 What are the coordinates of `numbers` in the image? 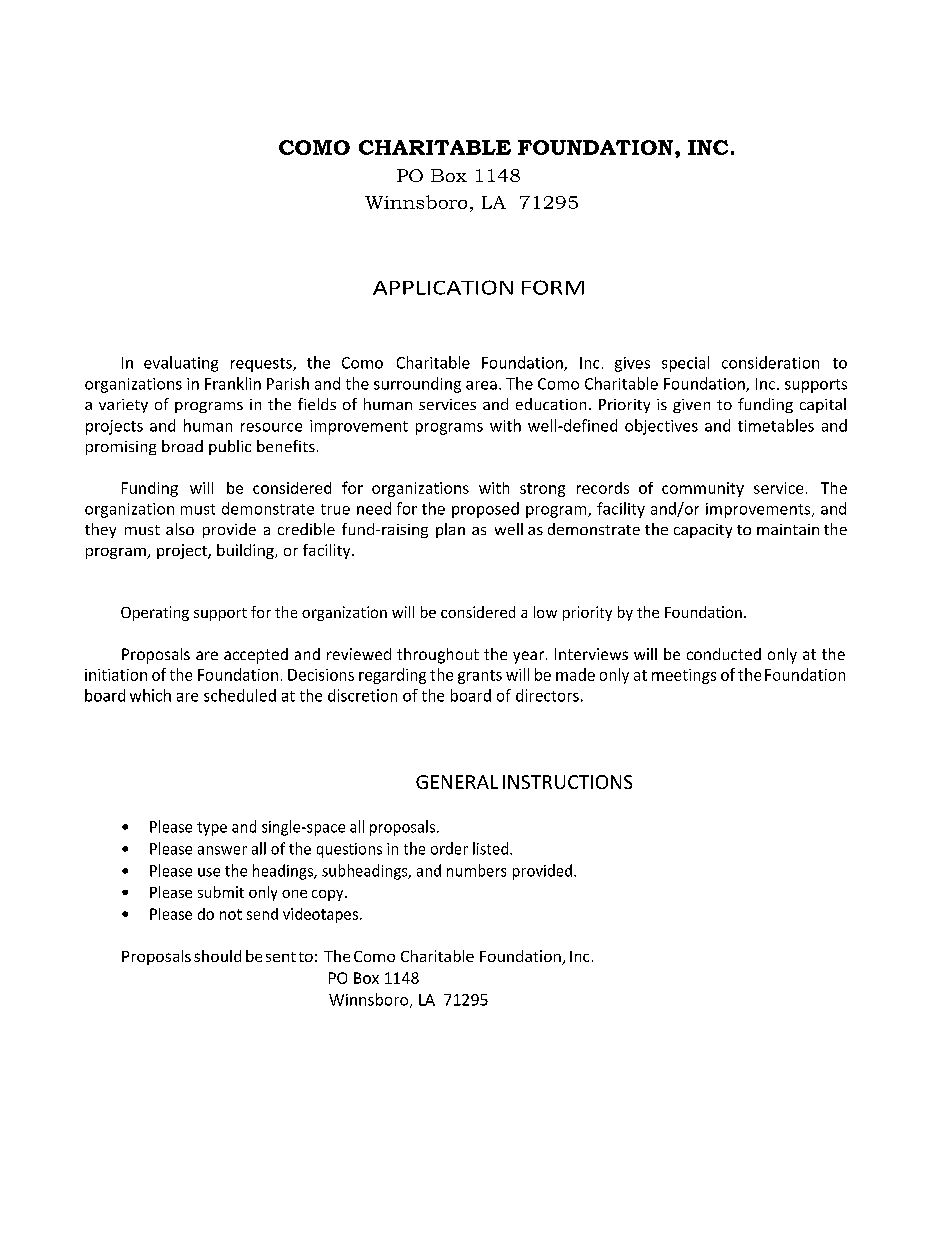 It's located at (476, 870).
